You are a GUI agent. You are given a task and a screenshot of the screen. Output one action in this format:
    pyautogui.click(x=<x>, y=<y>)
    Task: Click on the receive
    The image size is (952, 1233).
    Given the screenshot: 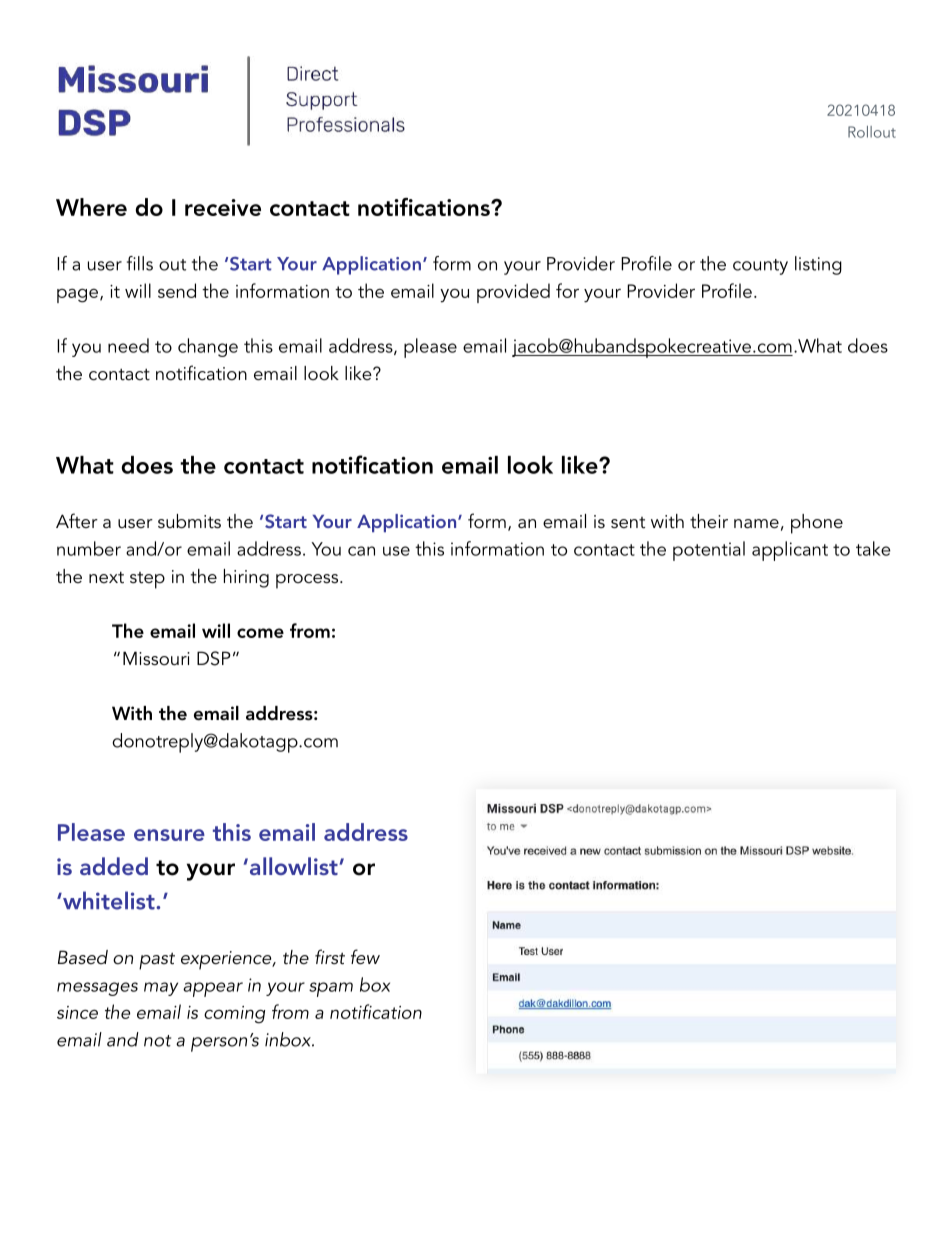 What is the action you would take?
    pyautogui.click(x=223, y=207)
